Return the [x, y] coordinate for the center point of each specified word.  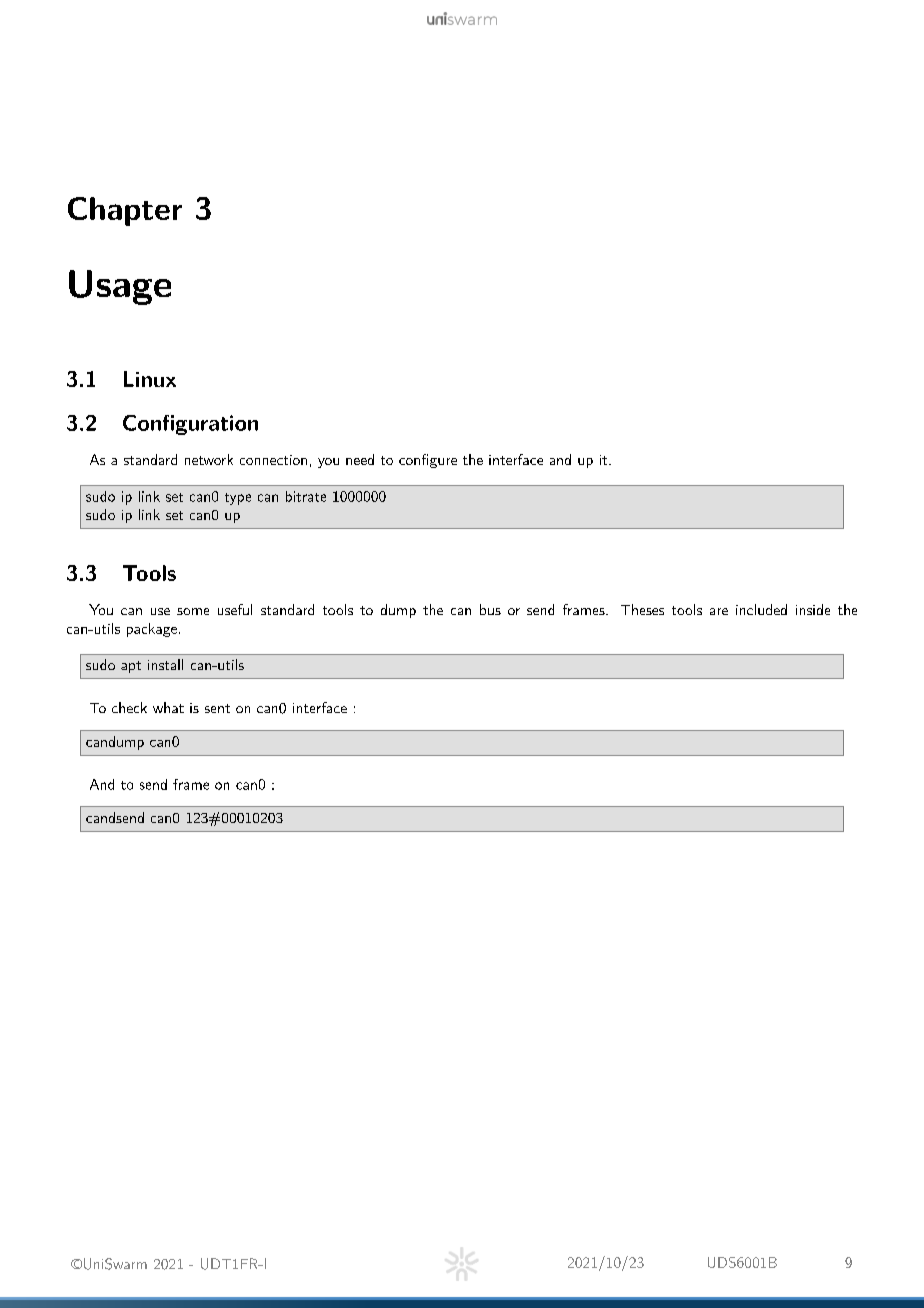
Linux [150, 379]
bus [490, 609]
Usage [120, 287]
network [209, 459]
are [719, 611]
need [360, 459]
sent [217, 708]
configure [428, 461]
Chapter [125, 211]
